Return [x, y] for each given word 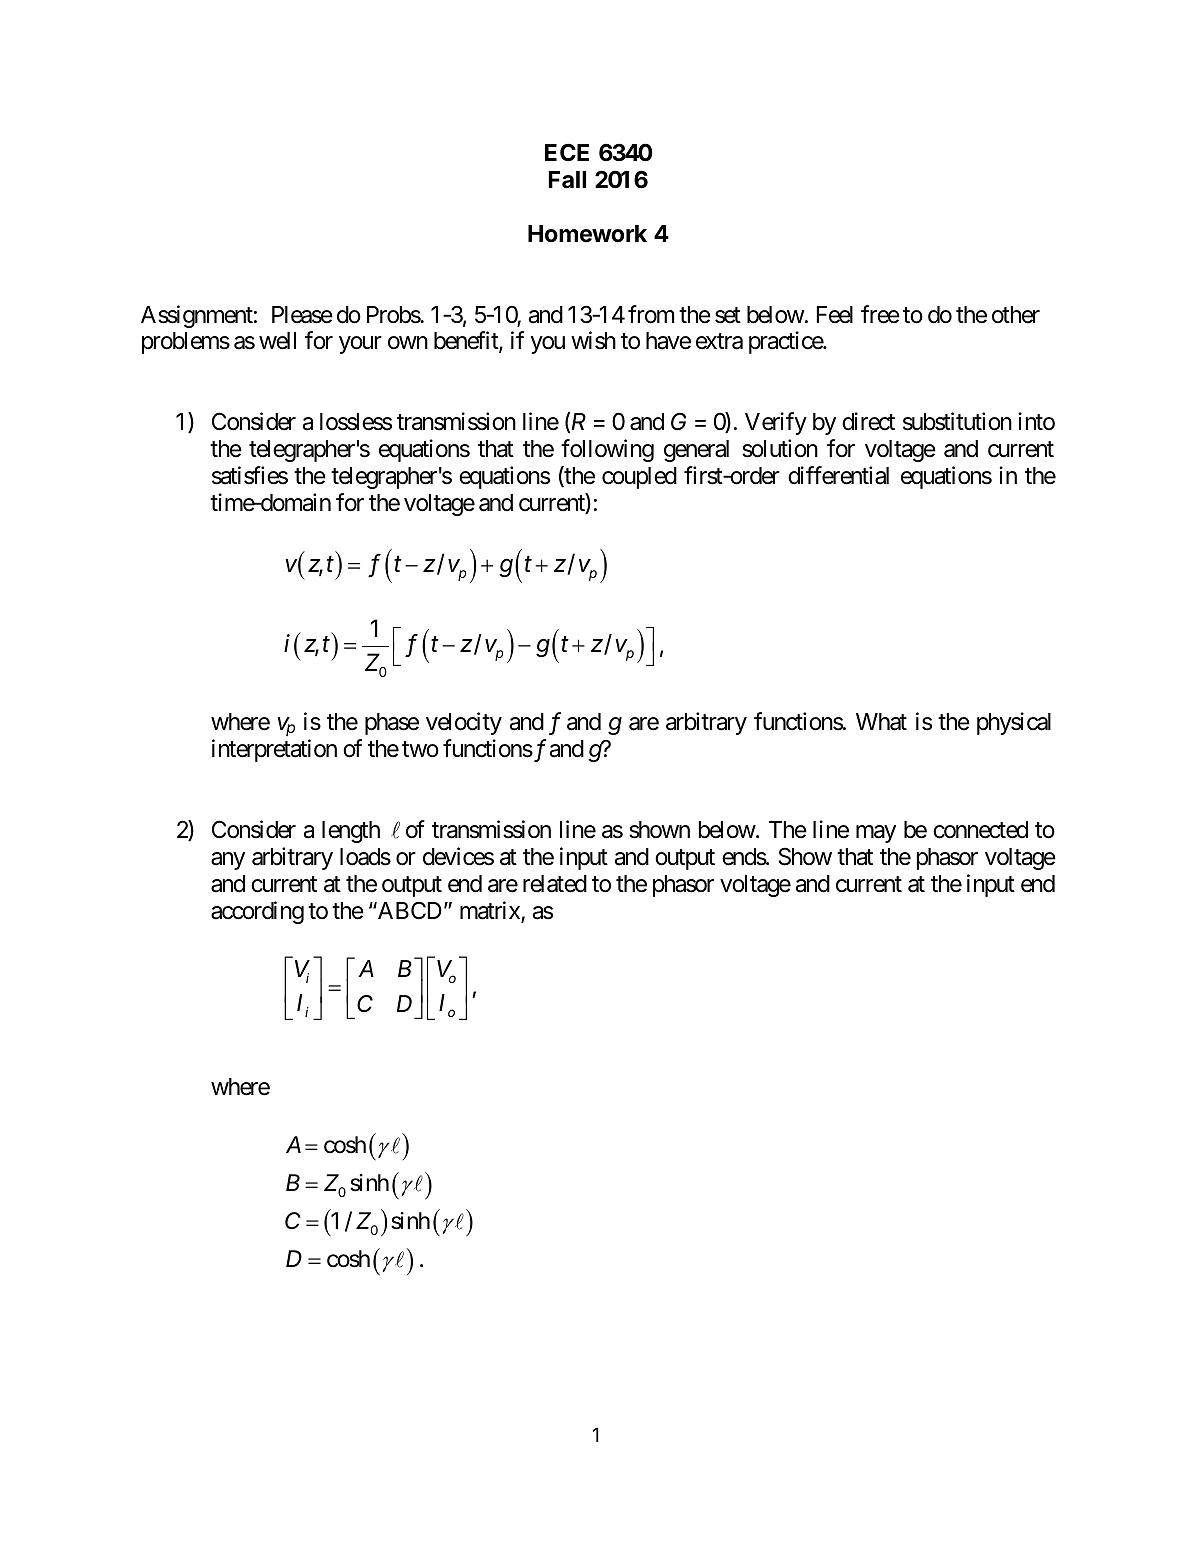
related [555, 884]
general [696, 451]
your [360, 345]
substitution [957, 421]
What [881, 722]
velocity [464, 723]
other [1016, 315]
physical [1014, 723]
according [257, 912]
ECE [567, 152]
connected [980, 830]
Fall [567, 180]
